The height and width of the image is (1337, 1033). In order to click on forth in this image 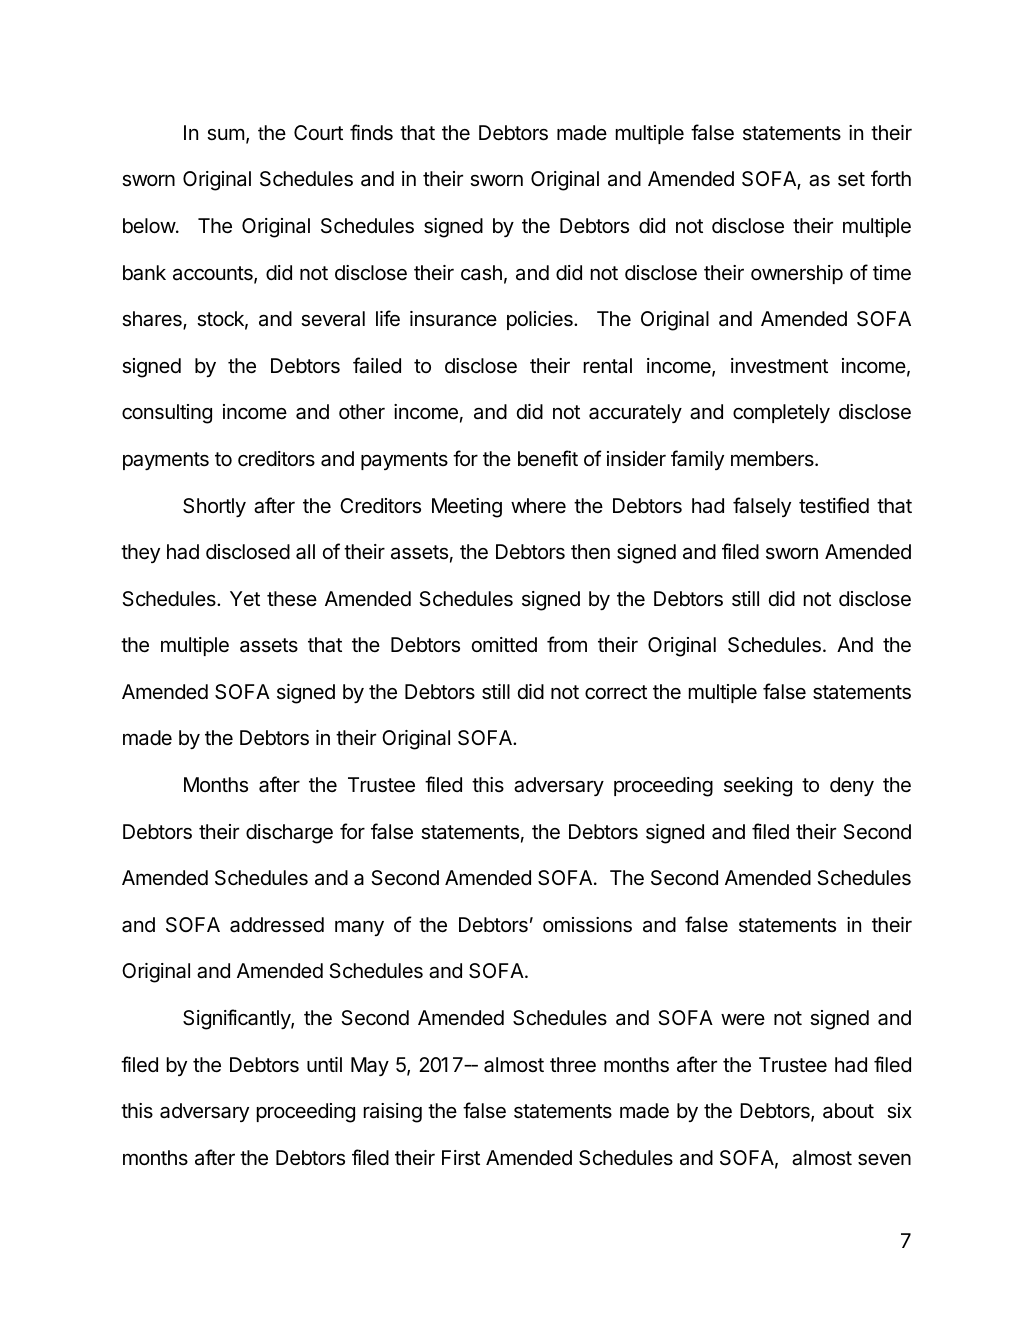, I will do `click(891, 178)`.
